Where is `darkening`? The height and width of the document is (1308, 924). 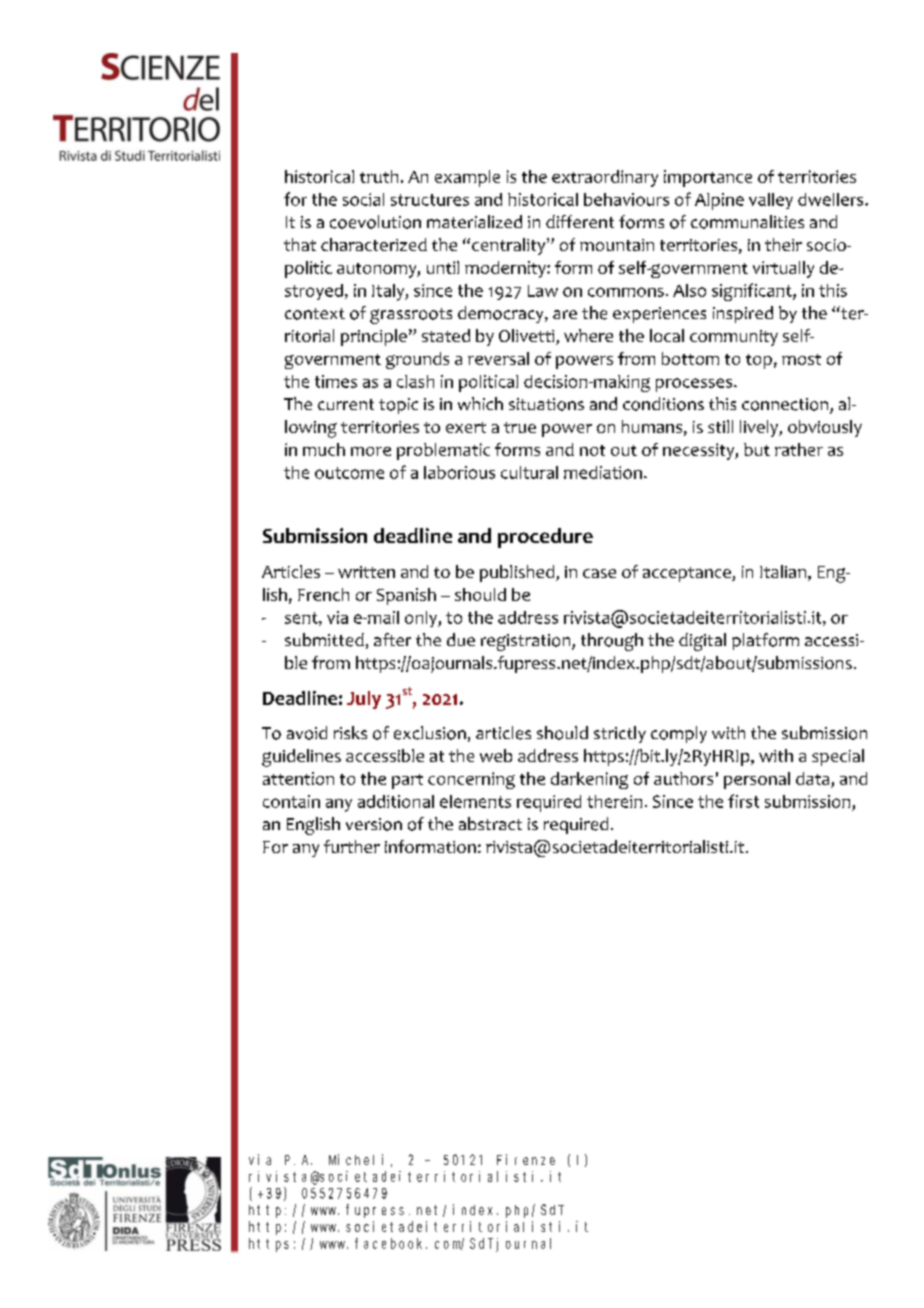 darkening is located at coordinates (589, 780).
